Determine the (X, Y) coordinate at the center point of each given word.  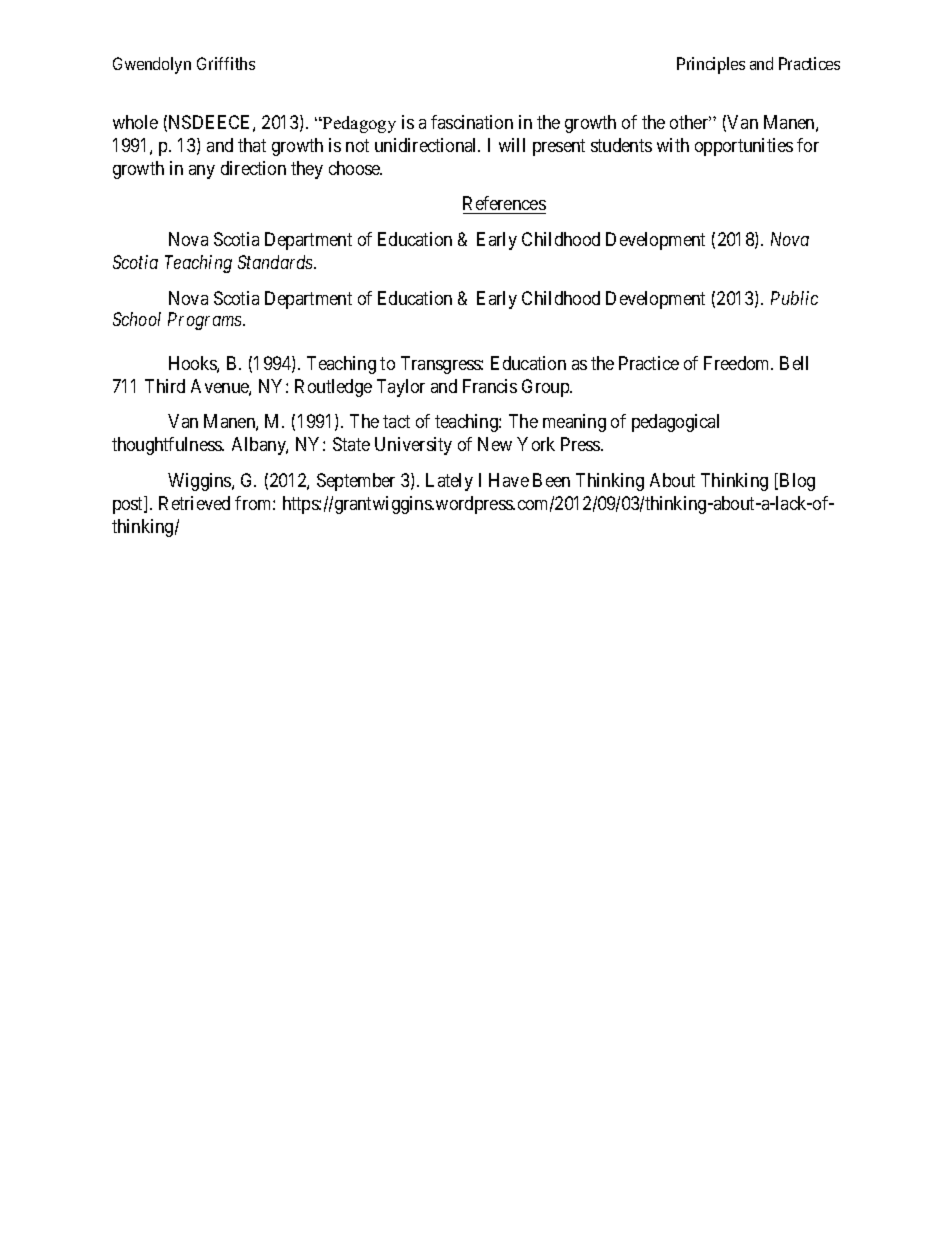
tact (396, 422)
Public (794, 298)
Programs (206, 321)
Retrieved (194, 503)
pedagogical (675, 423)
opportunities (744, 147)
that (252, 145)
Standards (276, 262)
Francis (490, 386)
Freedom (738, 363)
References (504, 205)
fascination (472, 122)
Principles (711, 65)
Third (165, 386)
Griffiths (226, 63)
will (512, 145)
